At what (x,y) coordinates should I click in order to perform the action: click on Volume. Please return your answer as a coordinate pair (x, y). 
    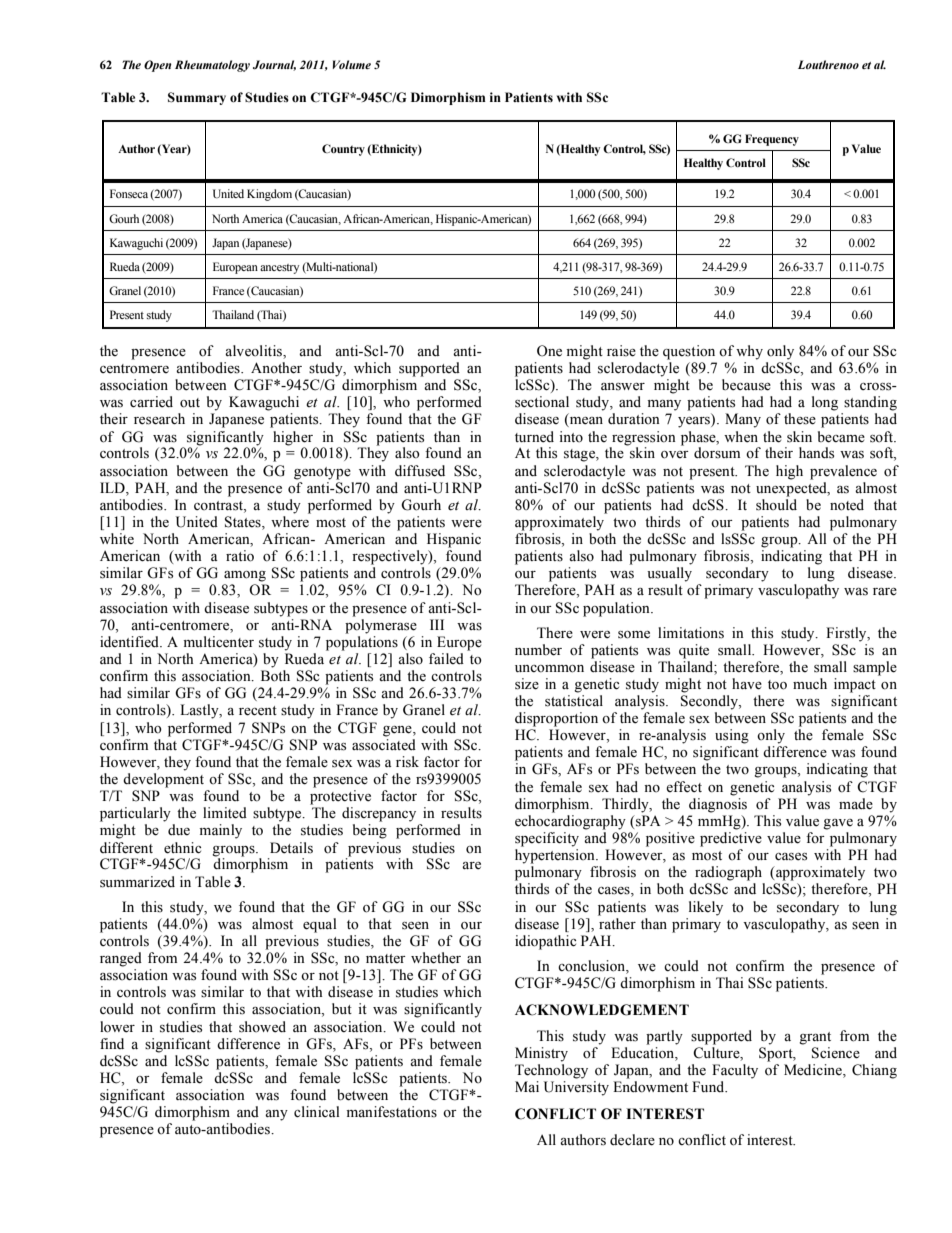
    Looking at the image, I should click on (352, 64).
